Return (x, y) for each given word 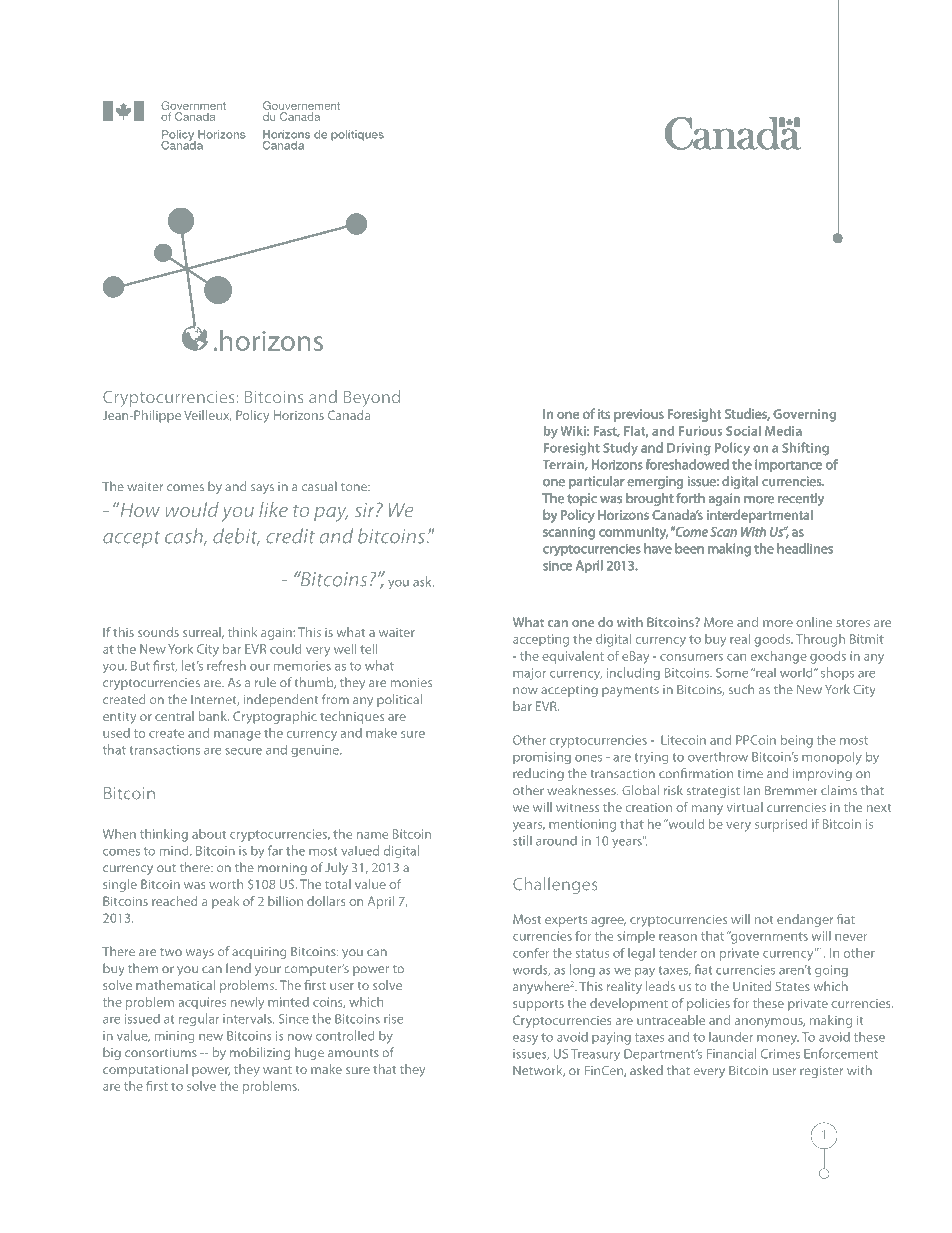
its (604, 414)
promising (542, 758)
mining (174, 1037)
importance (788, 466)
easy (525, 1040)
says (262, 489)
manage (237, 736)
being (797, 741)
